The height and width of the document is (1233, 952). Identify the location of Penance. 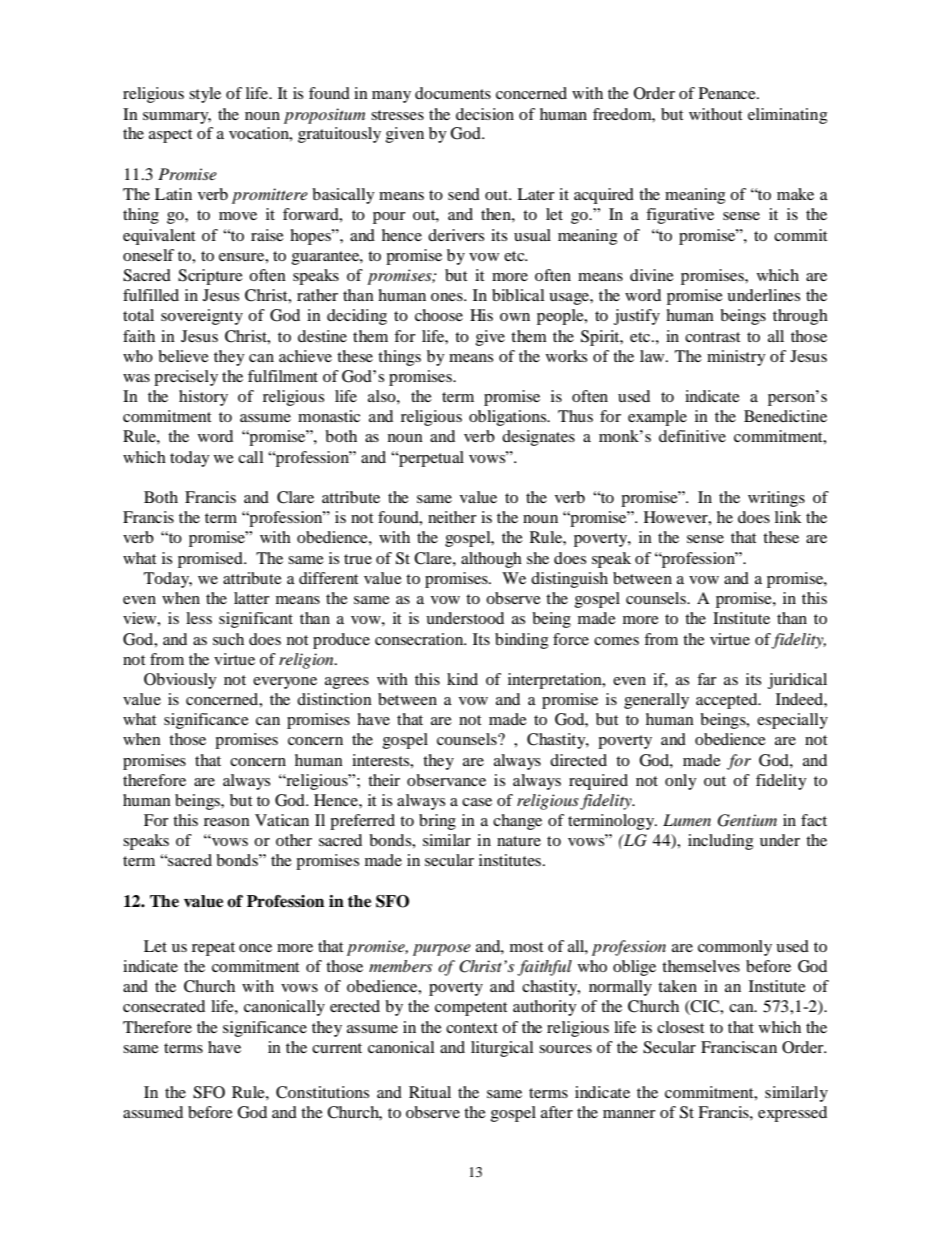
(728, 93).
